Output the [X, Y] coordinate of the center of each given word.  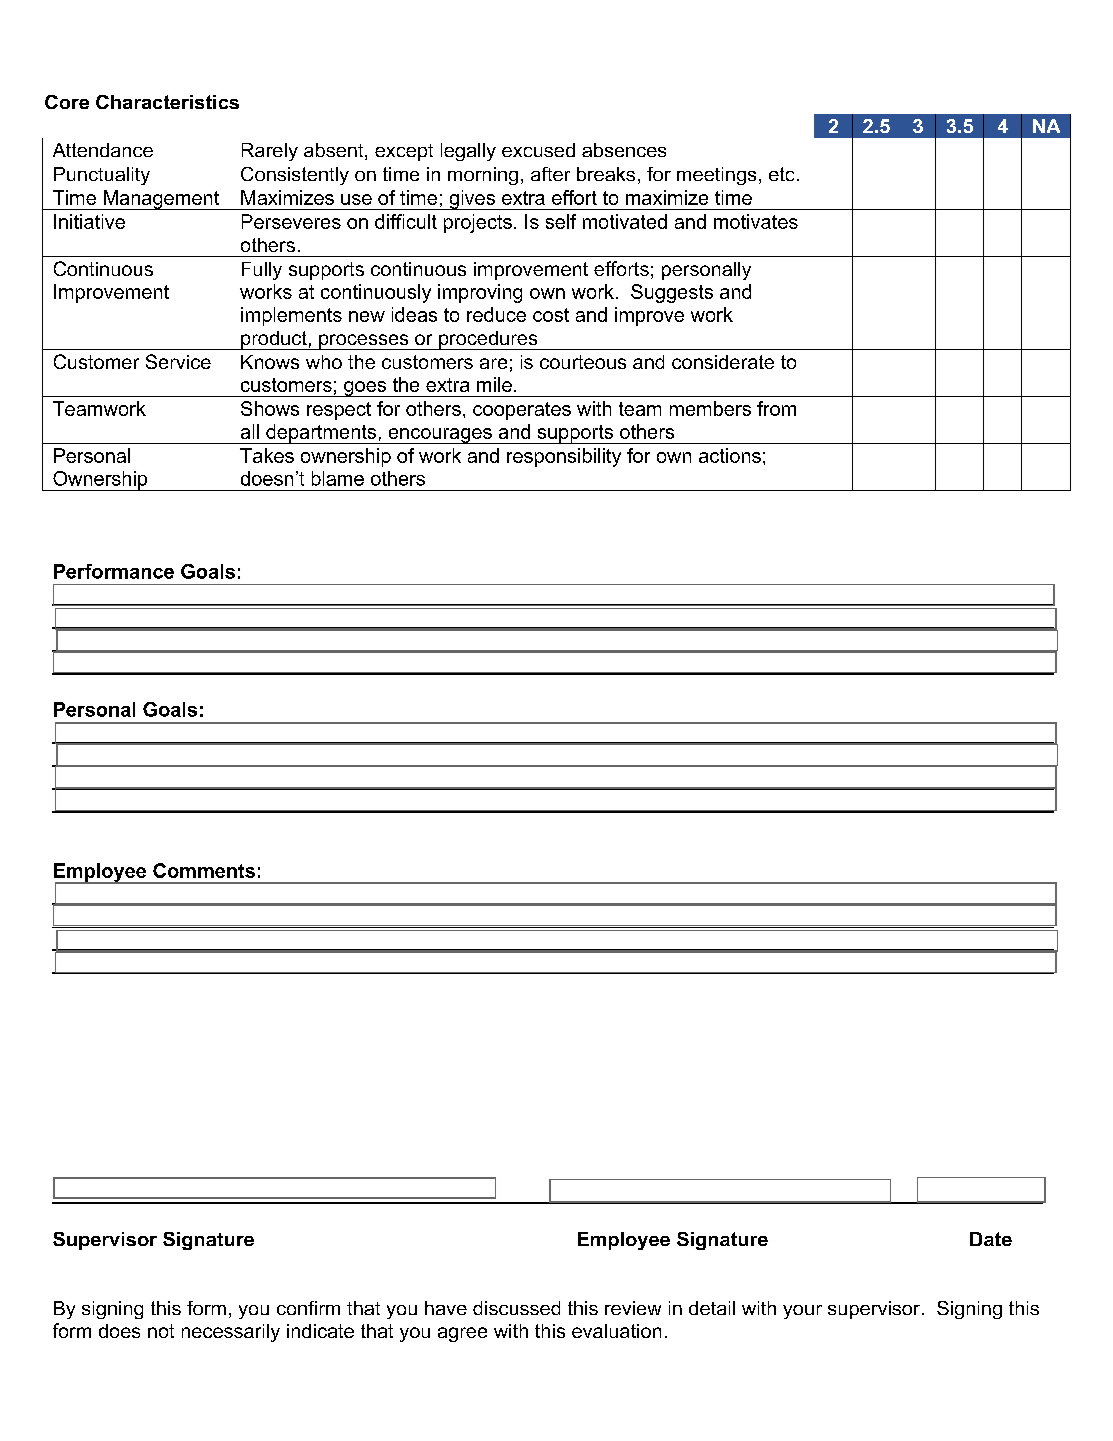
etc [781, 174]
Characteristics [167, 102]
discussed [516, 1308]
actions [730, 455]
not [161, 1331]
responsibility [564, 457]
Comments [204, 870]
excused [538, 150]
